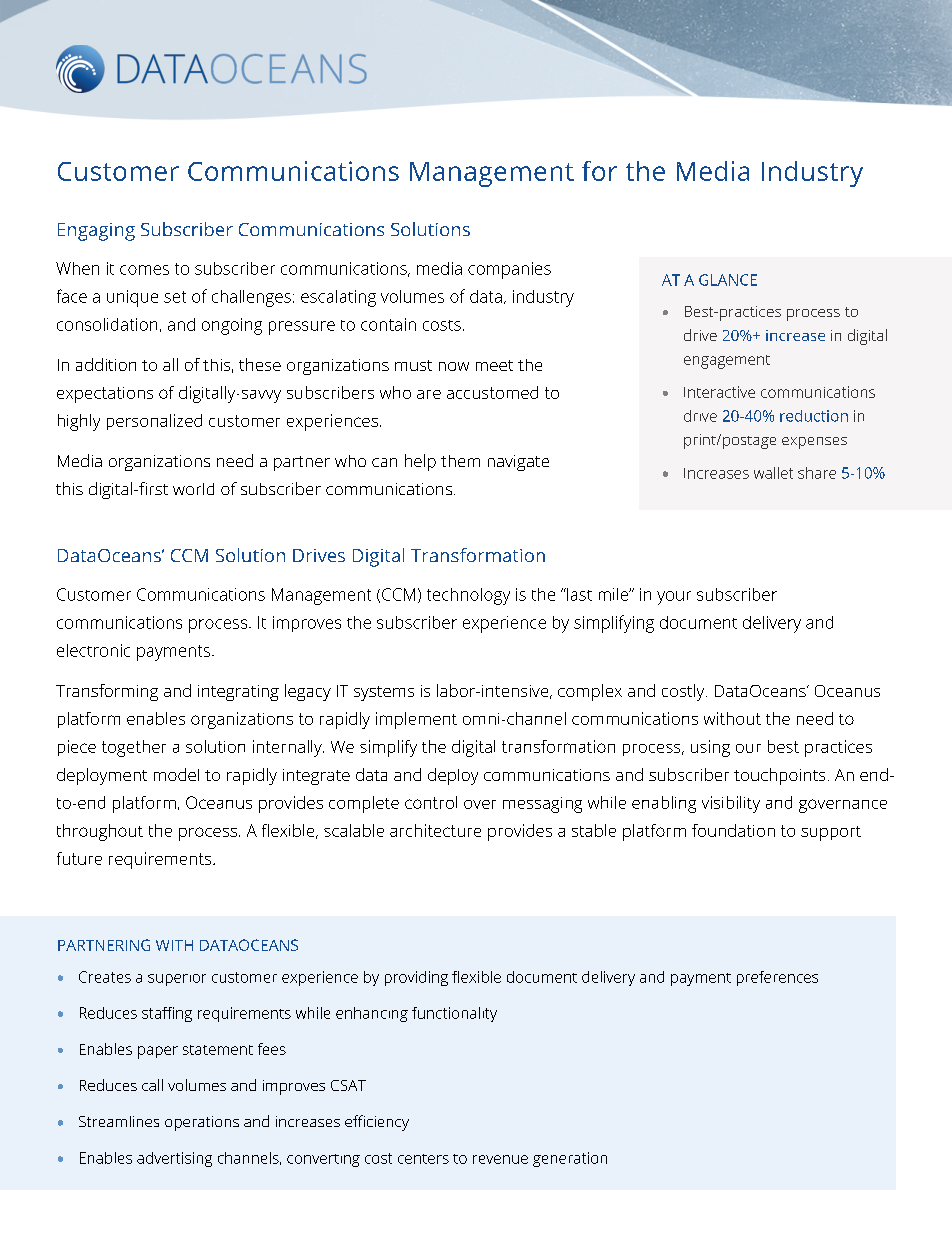  What do you see at coordinates (423, 1159) in the screenshot?
I see `centers` at bounding box center [423, 1159].
